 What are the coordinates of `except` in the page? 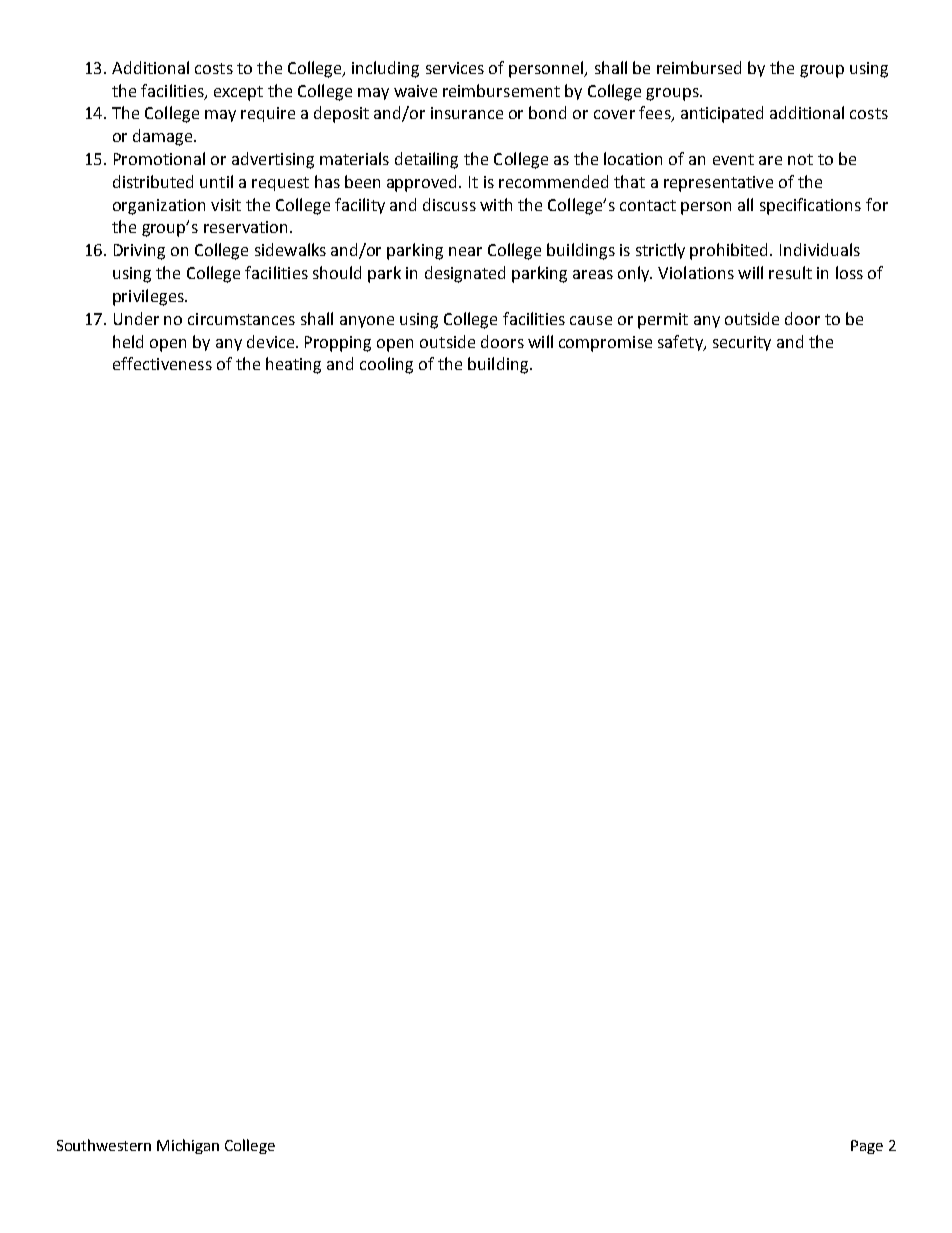 It's located at (238, 93).
